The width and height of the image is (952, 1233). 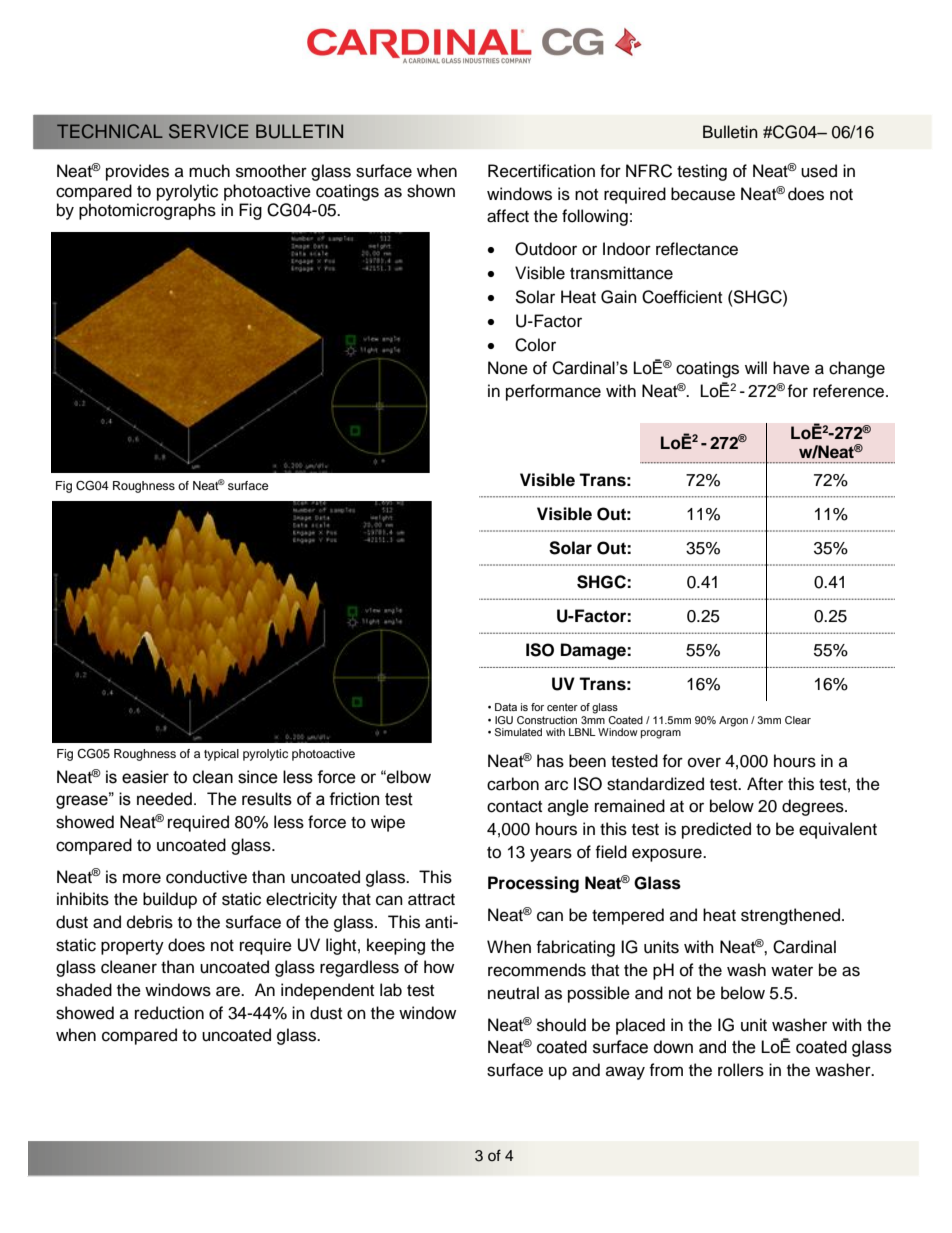 What do you see at coordinates (716, 830) in the image?
I see `predicted` at bounding box center [716, 830].
